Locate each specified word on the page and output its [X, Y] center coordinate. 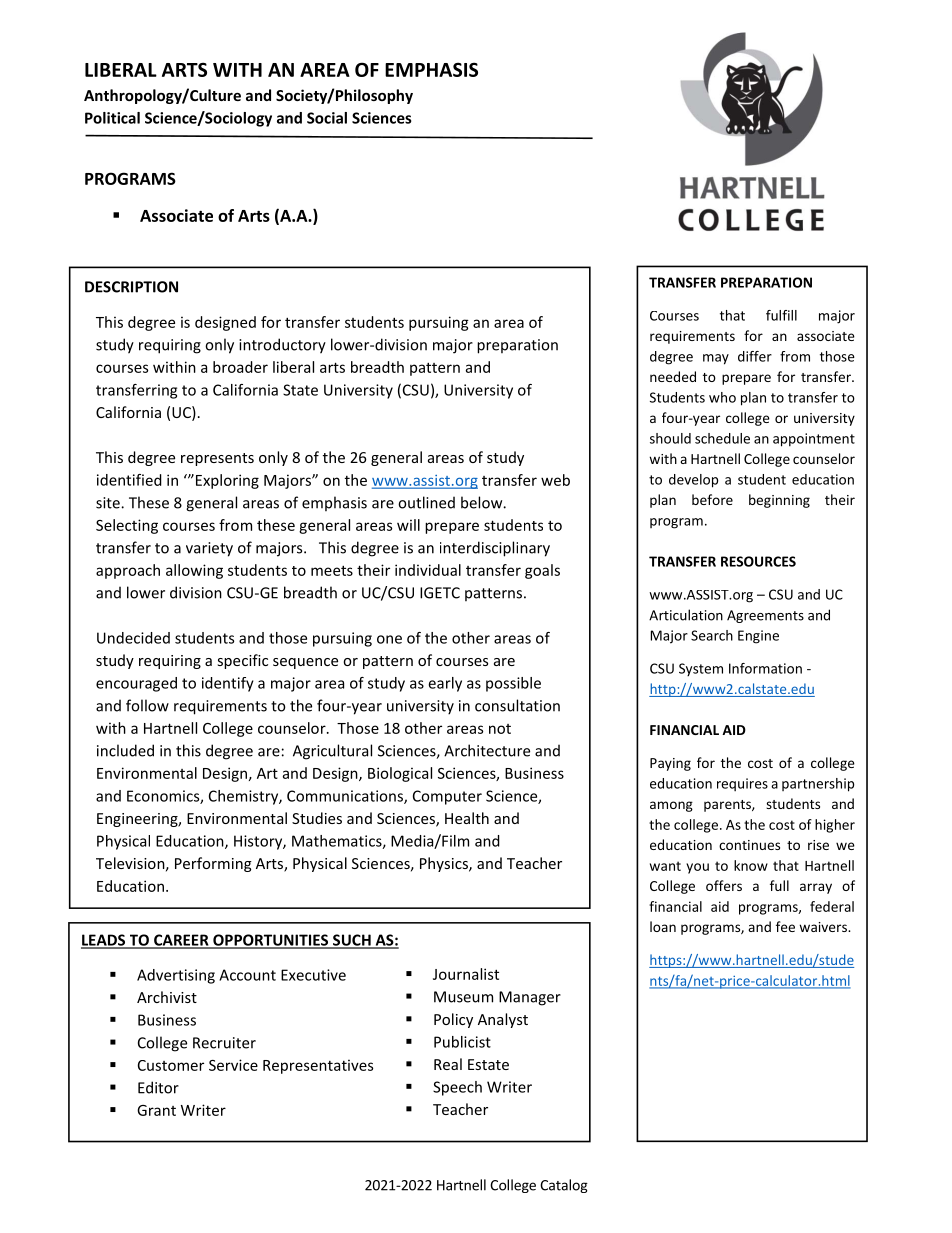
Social [327, 118]
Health [467, 818]
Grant [156, 1110]
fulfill [781, 315]
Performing [213, 864]
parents [728, 806]
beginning [779, 501]
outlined [426, 502]
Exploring [227, 481]
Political [112, 118]
